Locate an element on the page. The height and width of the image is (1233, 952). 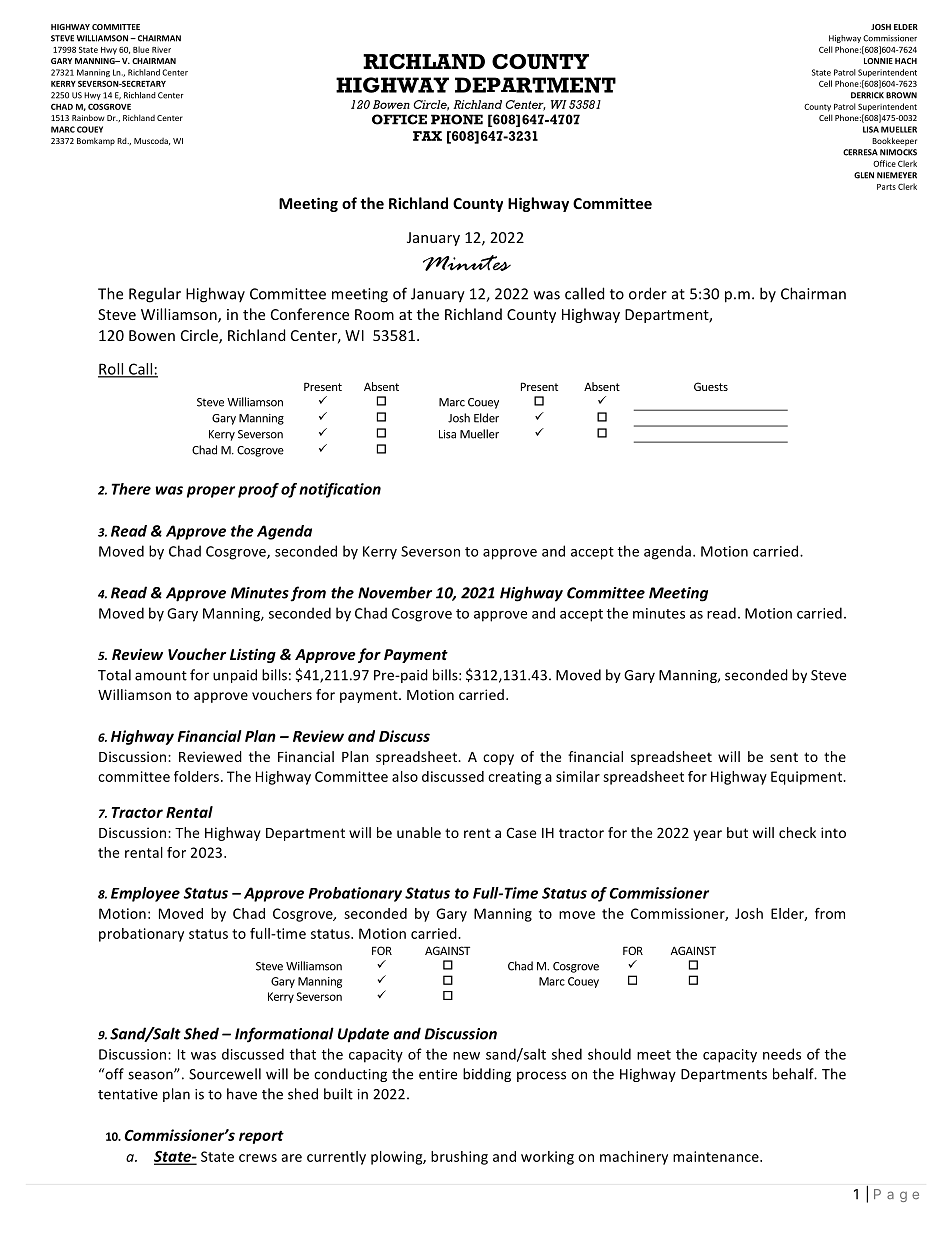
DERRICK is located at coordinates (867, 95).
